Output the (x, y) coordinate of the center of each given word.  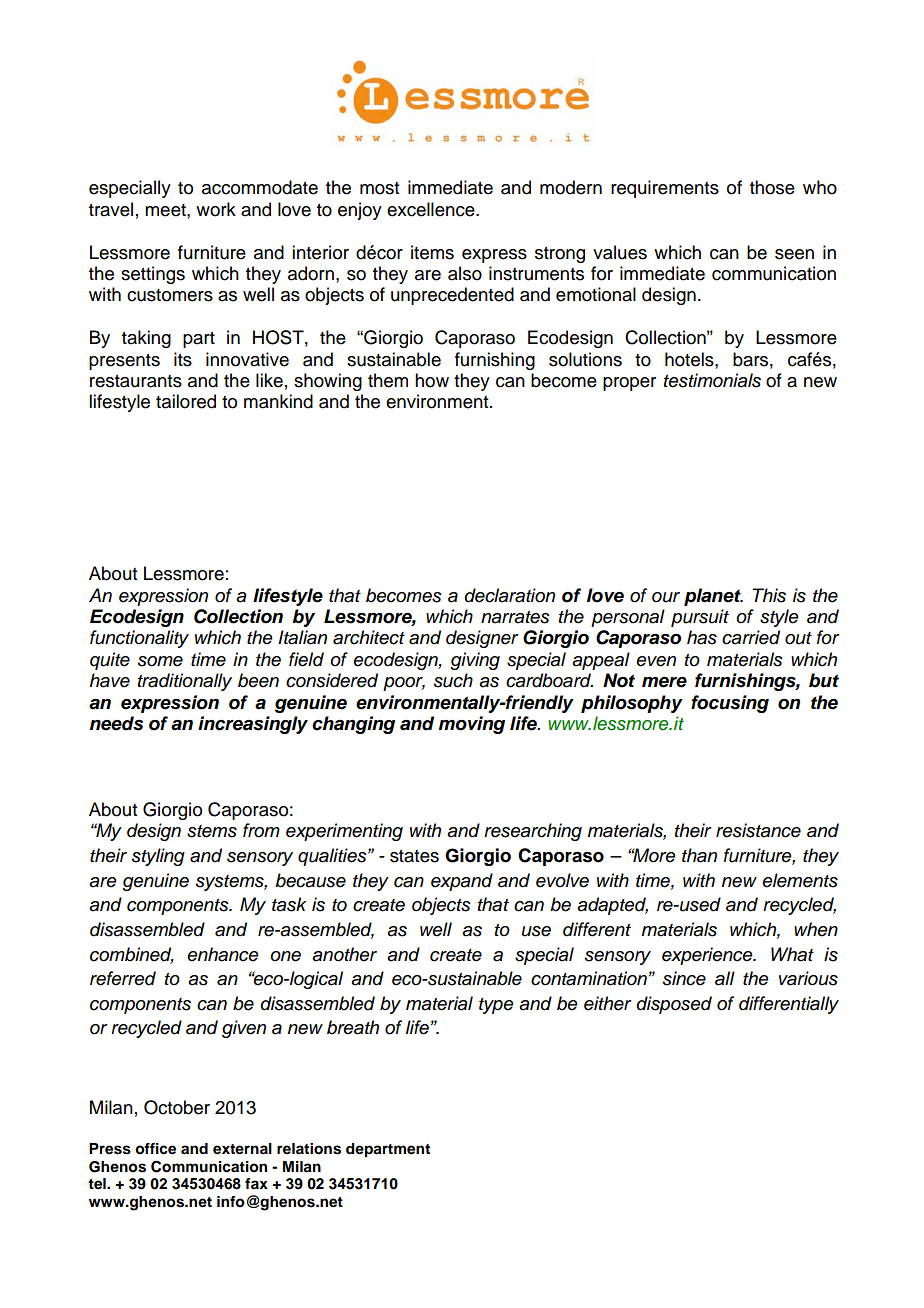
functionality (139, 639)
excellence (432, 209)
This (769, 595)
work (216, 209)
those (772, 187)
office (155, 1149)
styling (158, 857)
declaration (510, 595)
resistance (758, 830)
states (414, 856)
